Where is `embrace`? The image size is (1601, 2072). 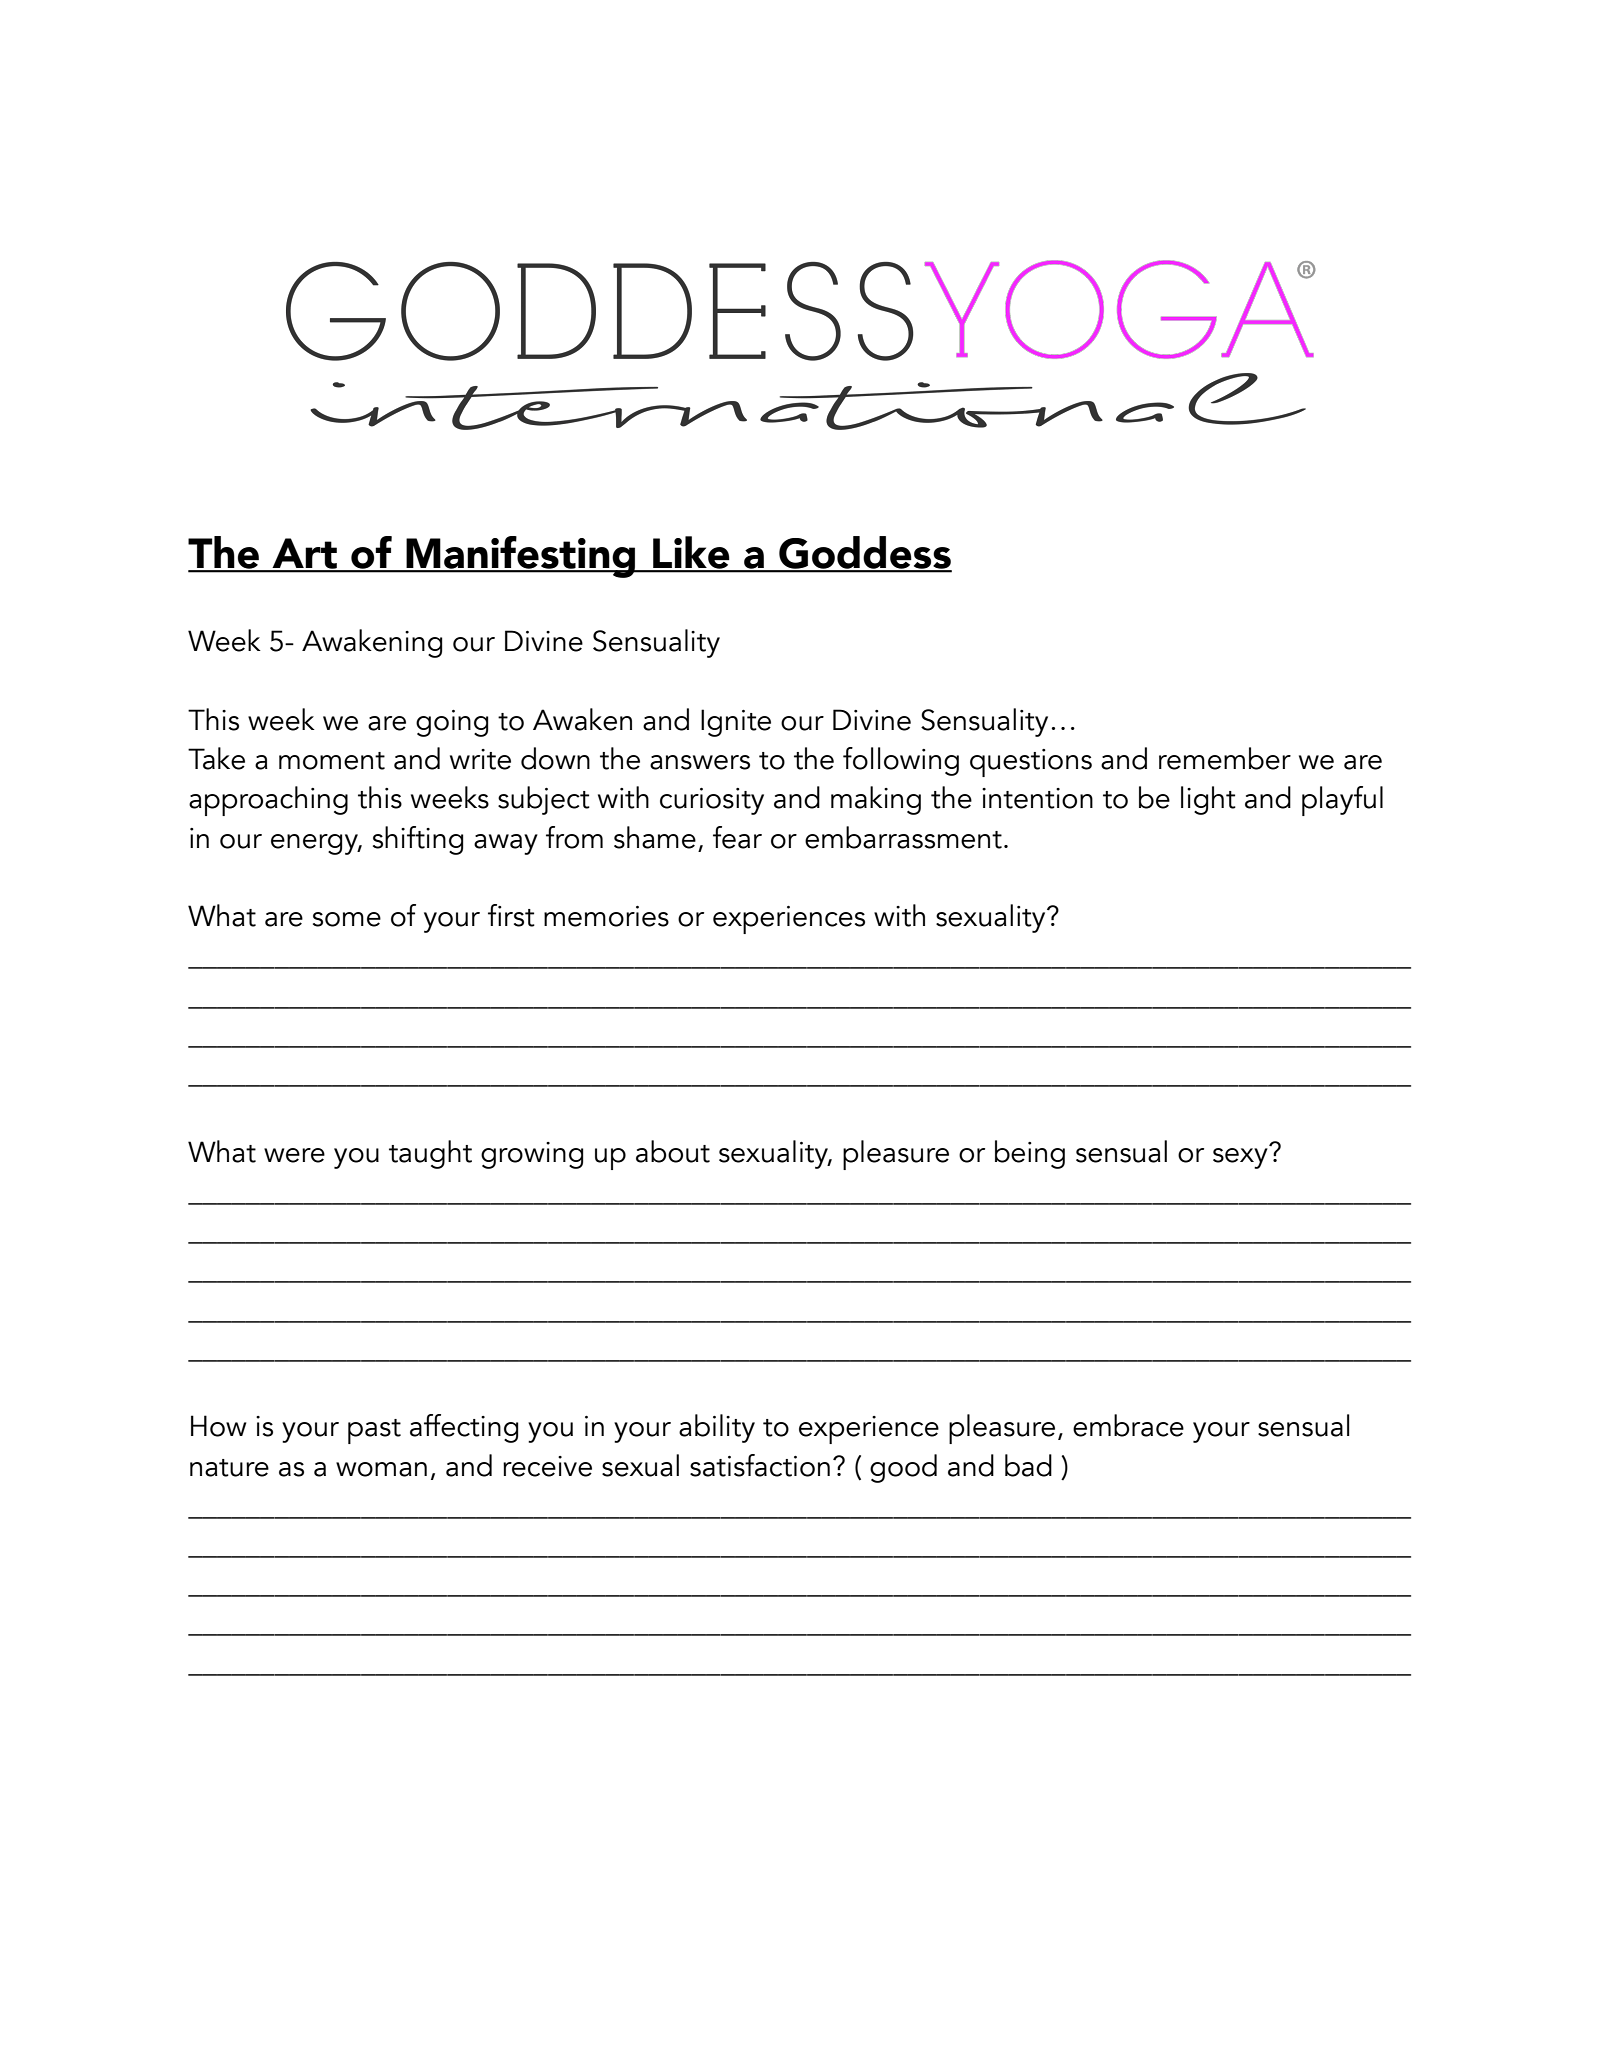
embrace is located at coordinates (1128, 1425).
